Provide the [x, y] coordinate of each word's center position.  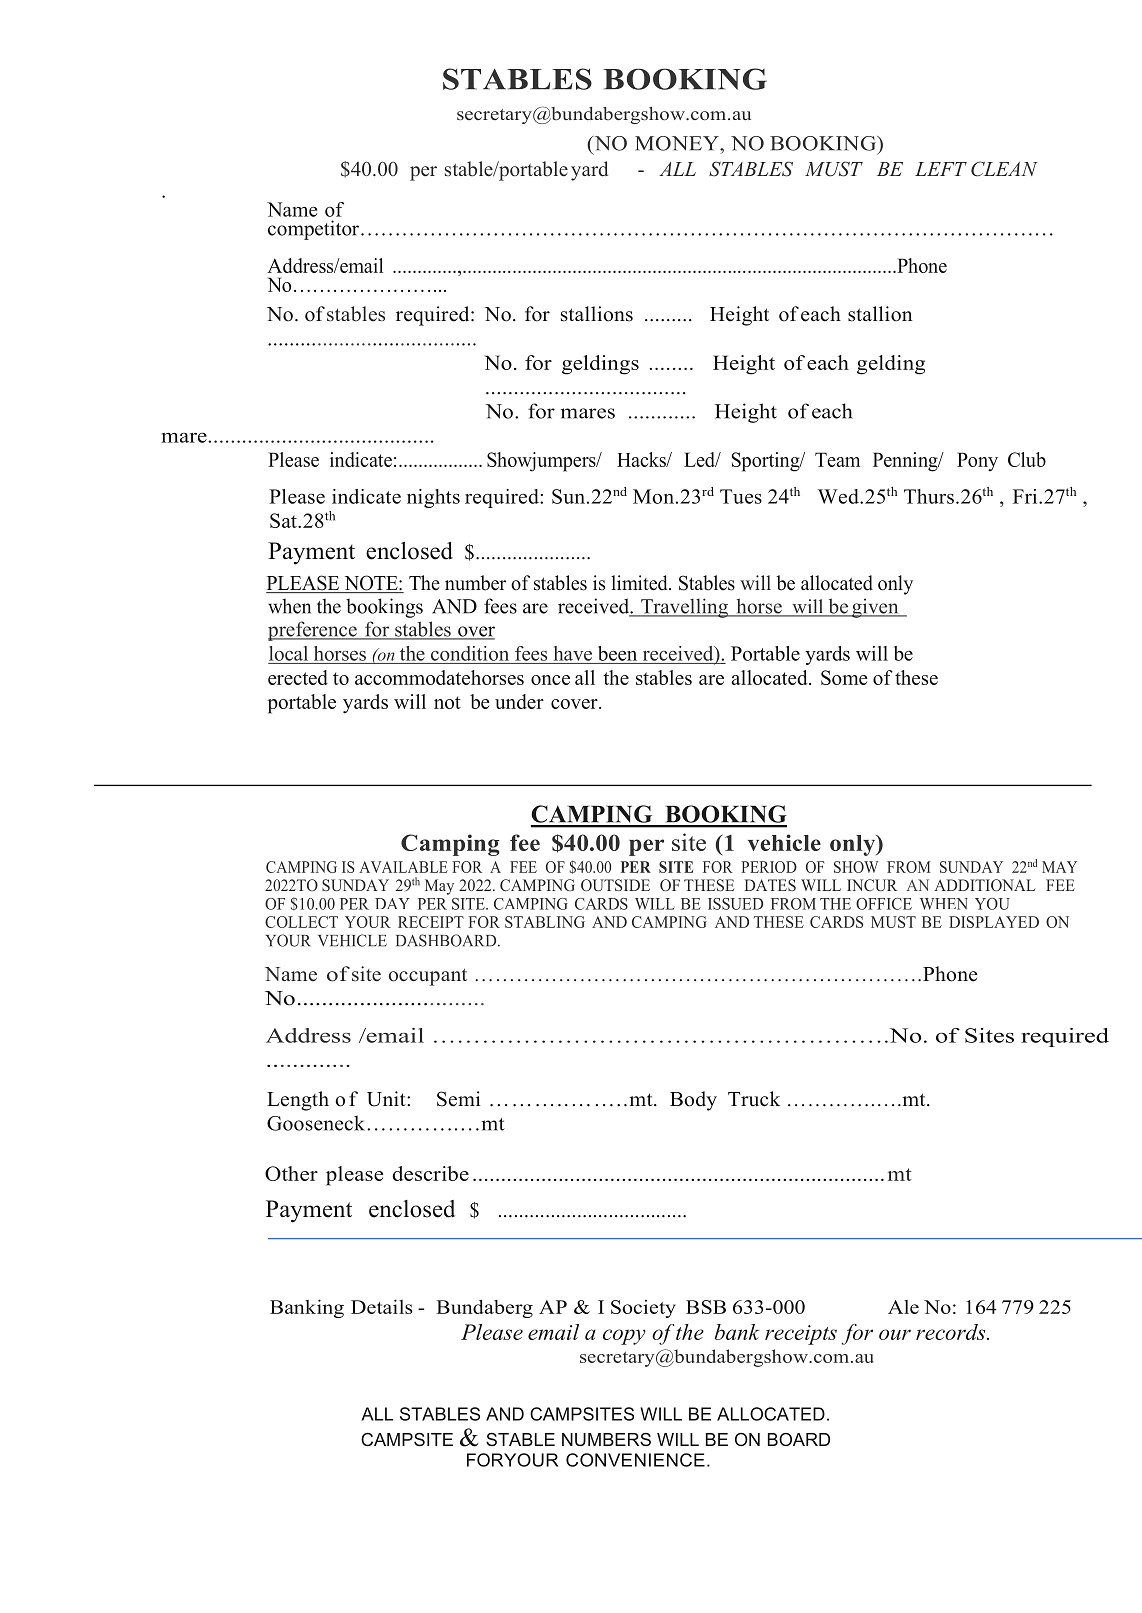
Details [382, 1306]
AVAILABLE [403, 867]
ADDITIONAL [984, 885]
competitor [313, 230]
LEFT [941, 169]
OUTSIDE [615, 885]
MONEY [678, 143]
